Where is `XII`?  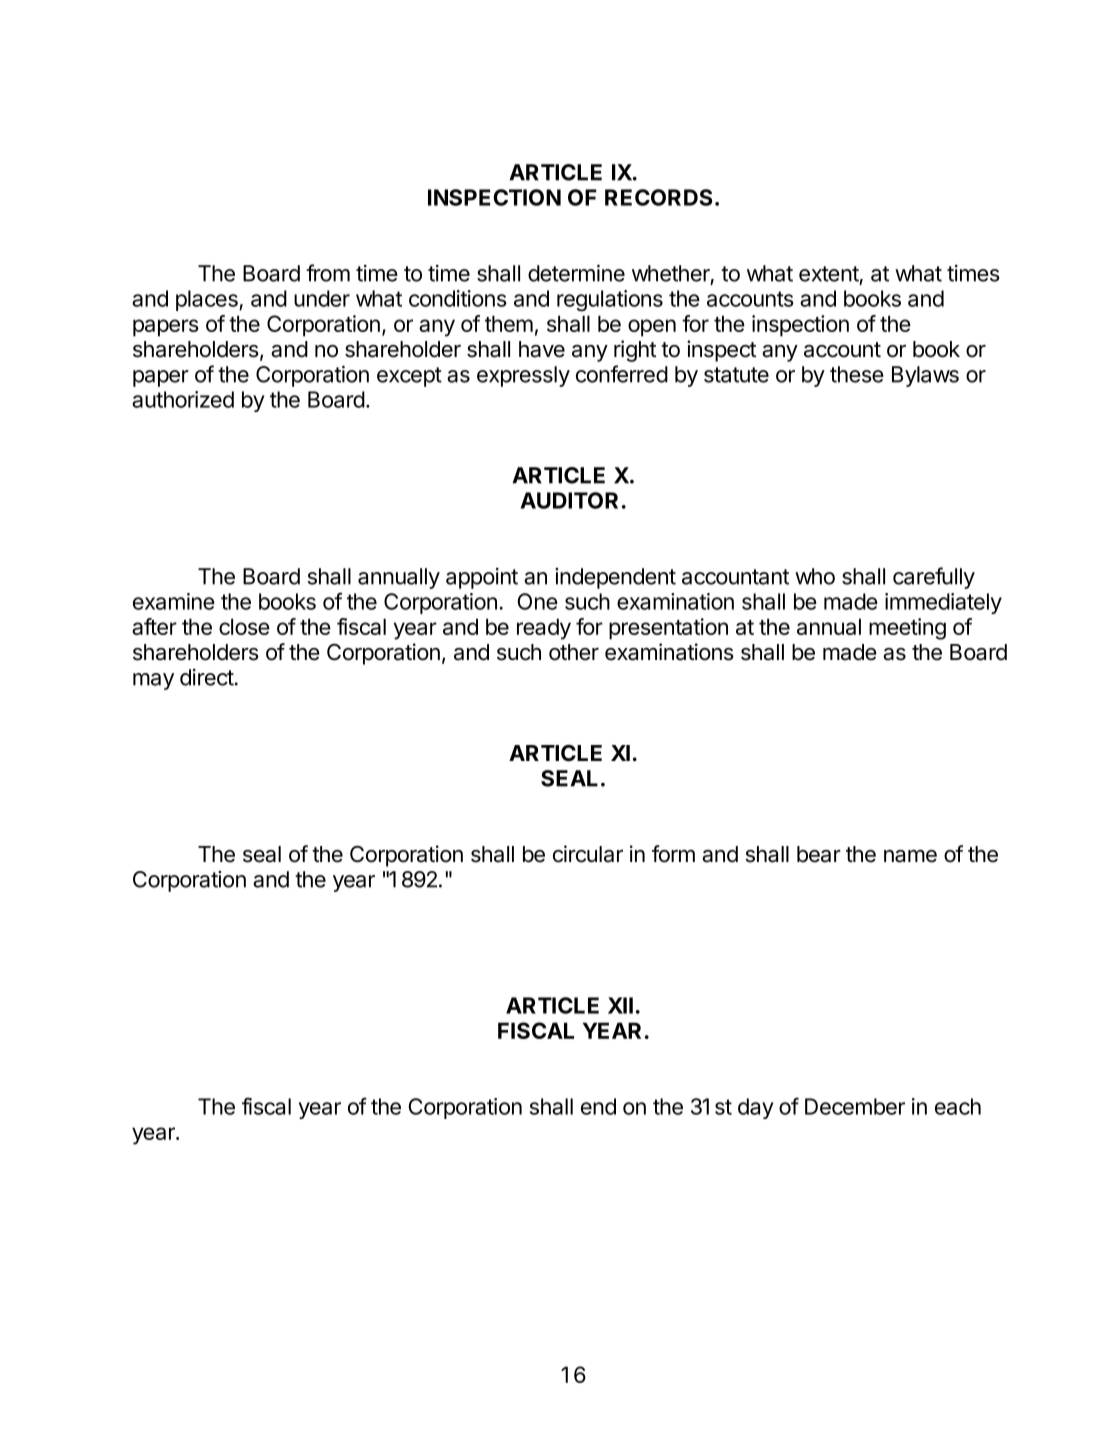
XII is located at coordinates (620, 1005).
